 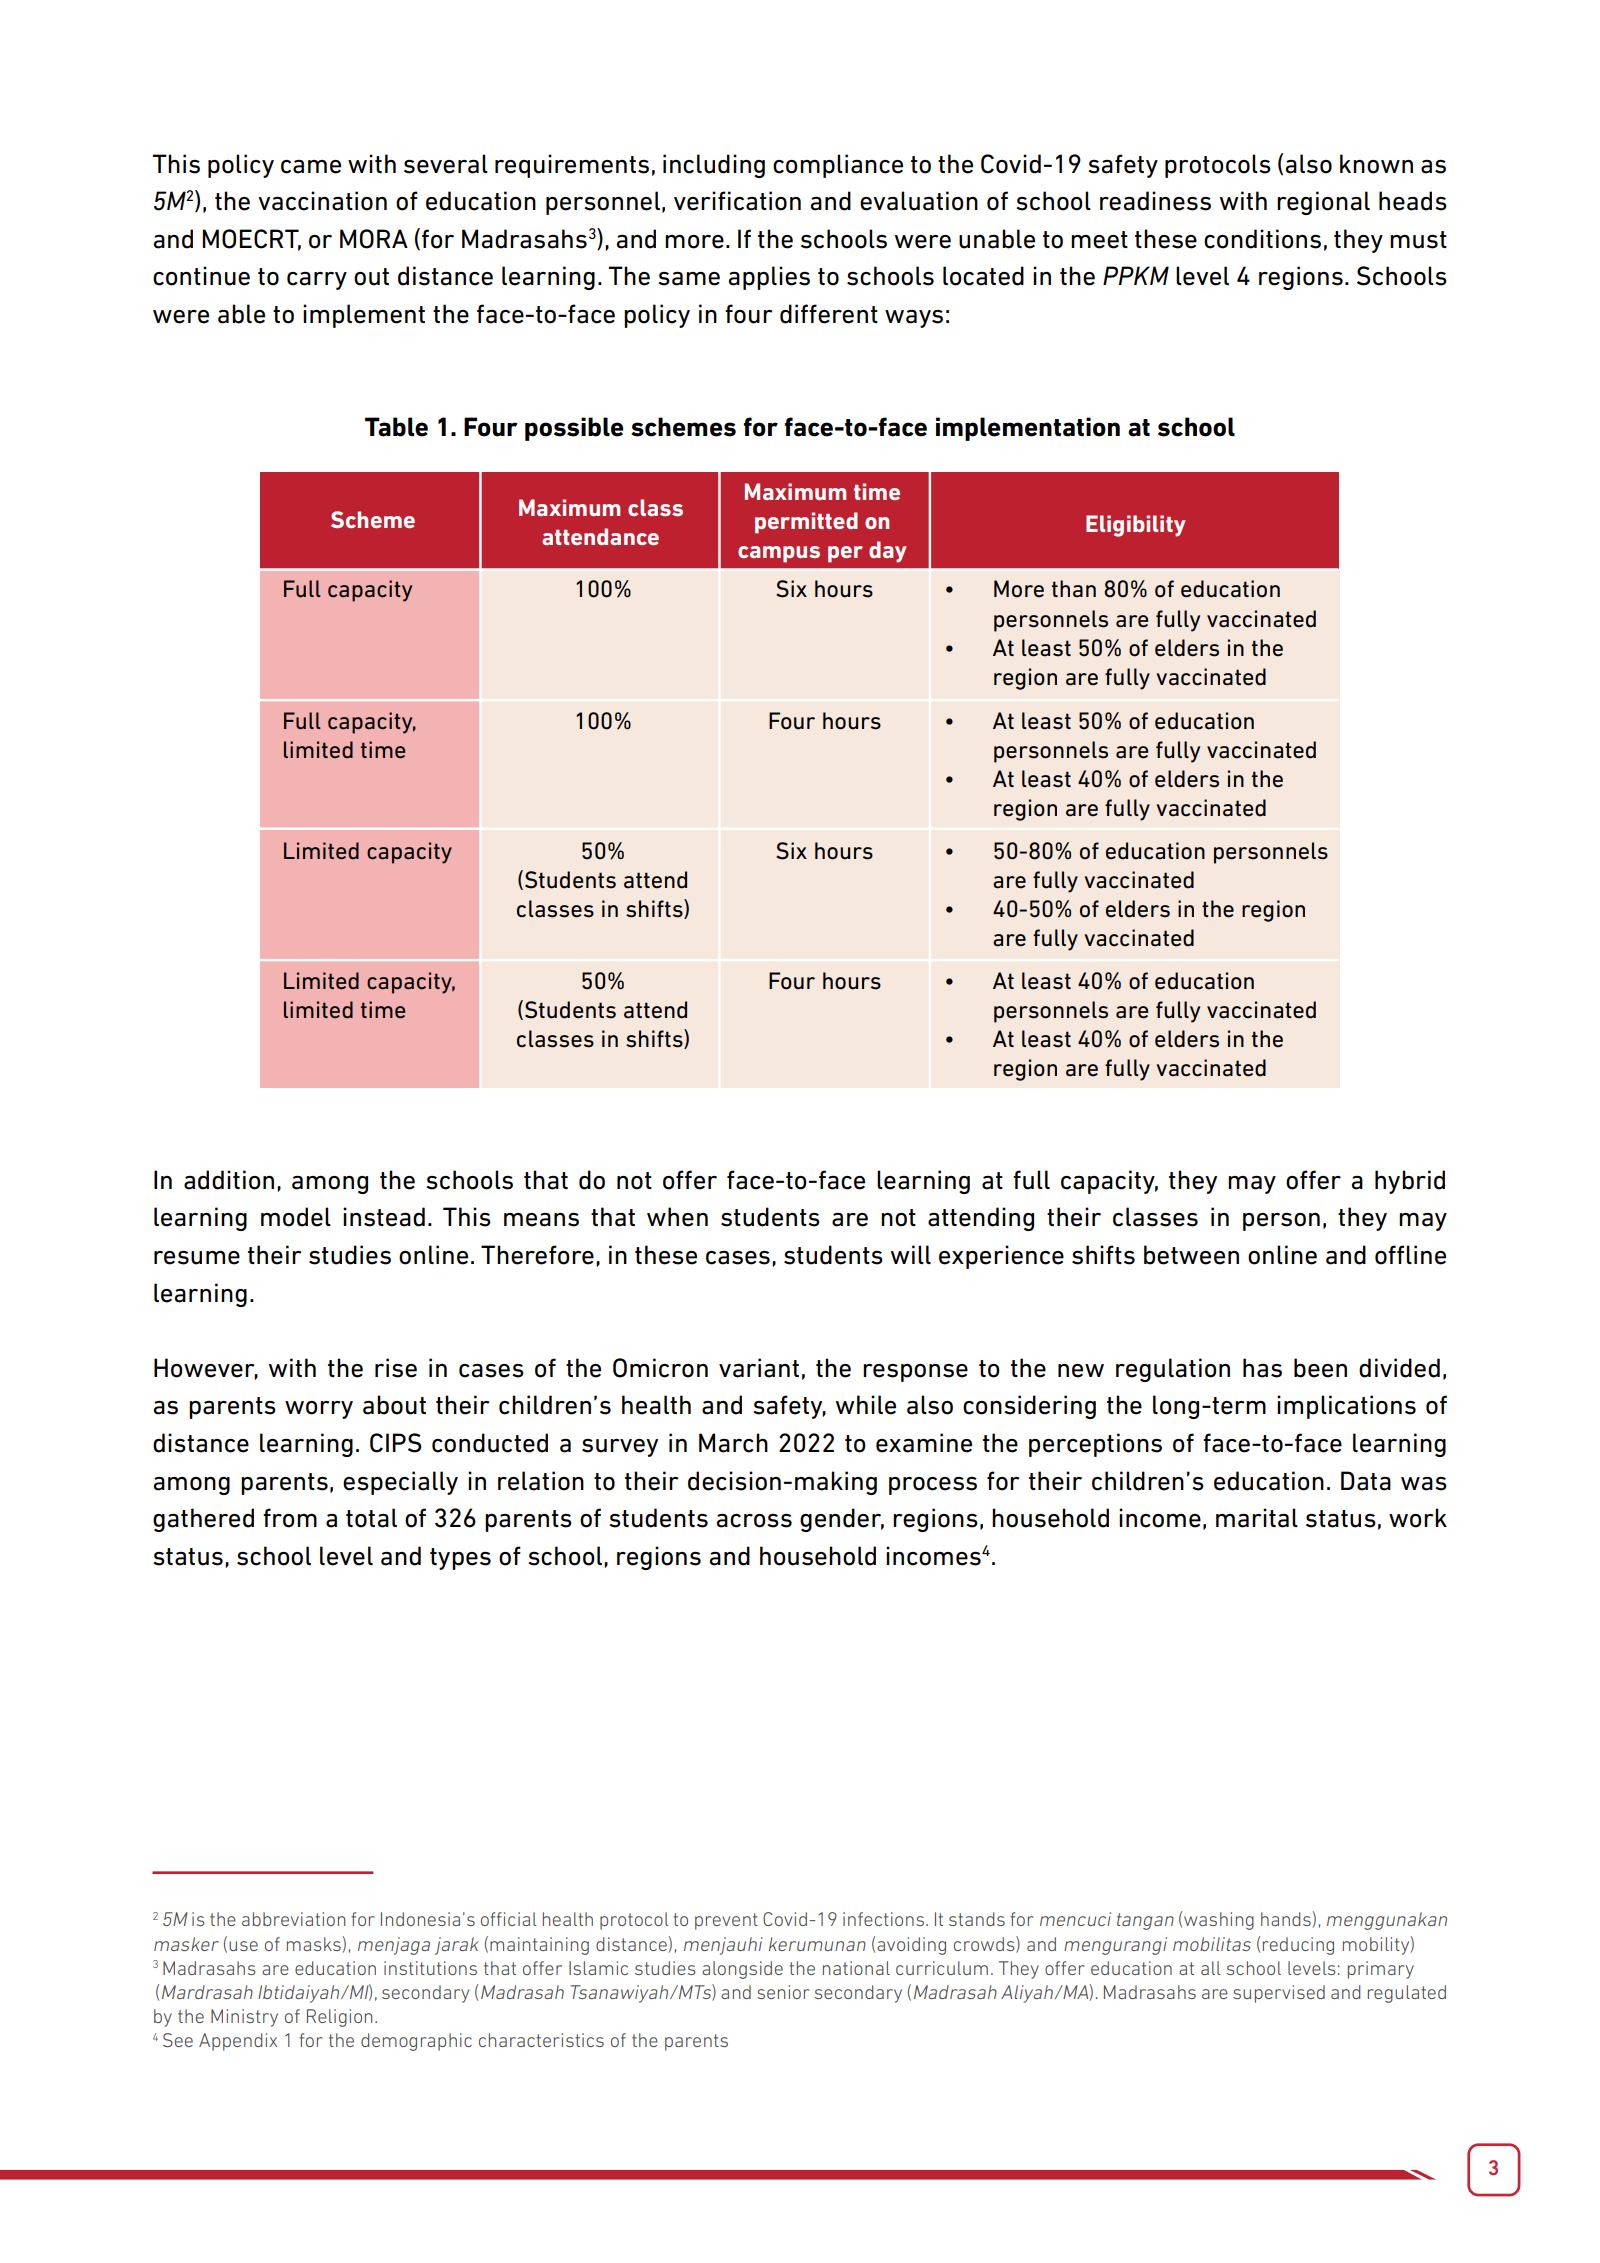 I want to click on campus, so click(x=779, y=554).
